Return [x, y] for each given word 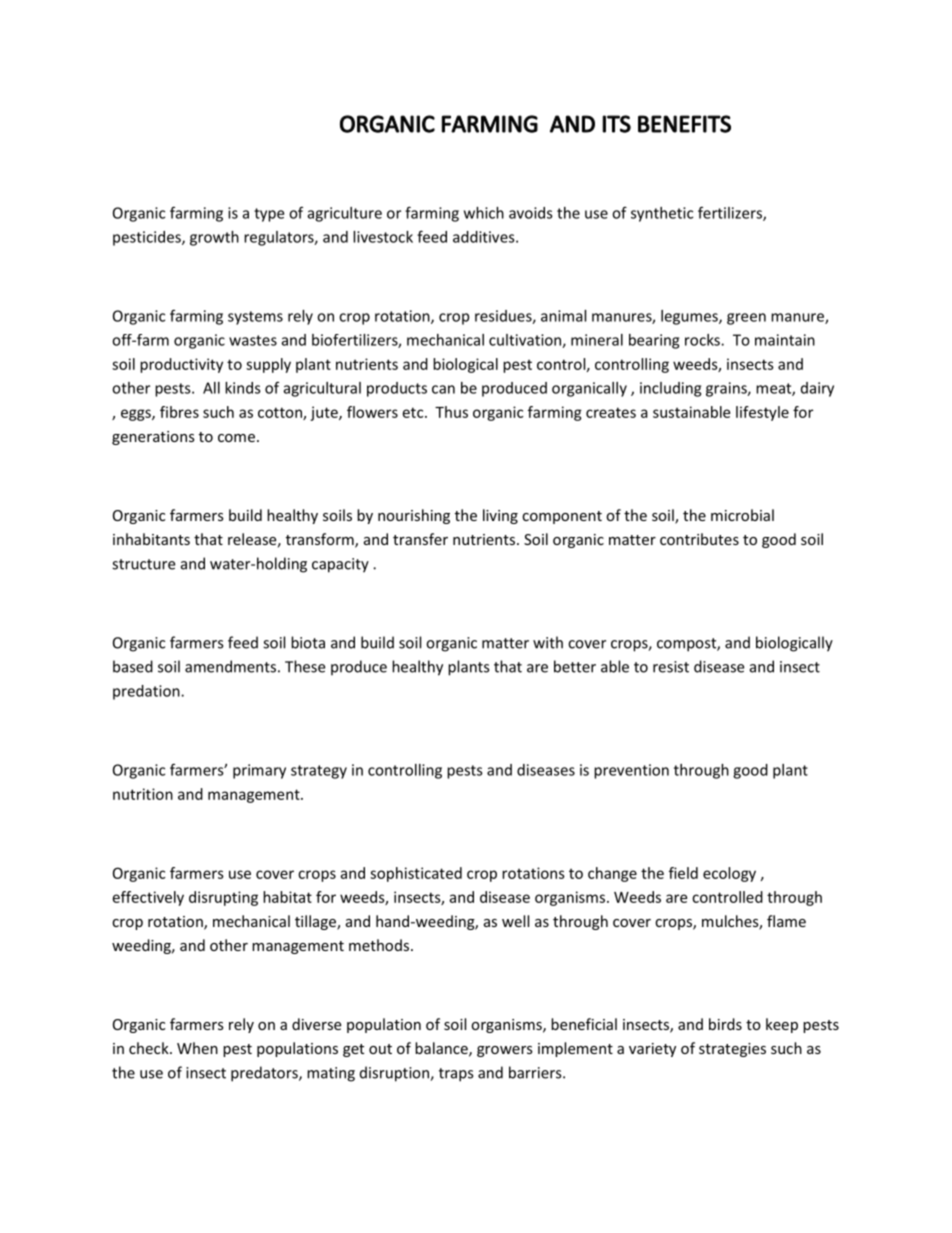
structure [143, 564]
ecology [729, 874]
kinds [243, 388]
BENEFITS [684, 124]
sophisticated [416, 874]
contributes [699, 539]
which [484, 213]
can [443, 389]
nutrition [143, 794]
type [269, 215]
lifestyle [762, 413]
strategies [732, 1050]
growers [505, 1051]
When [197, 1048]
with [548, 642]
